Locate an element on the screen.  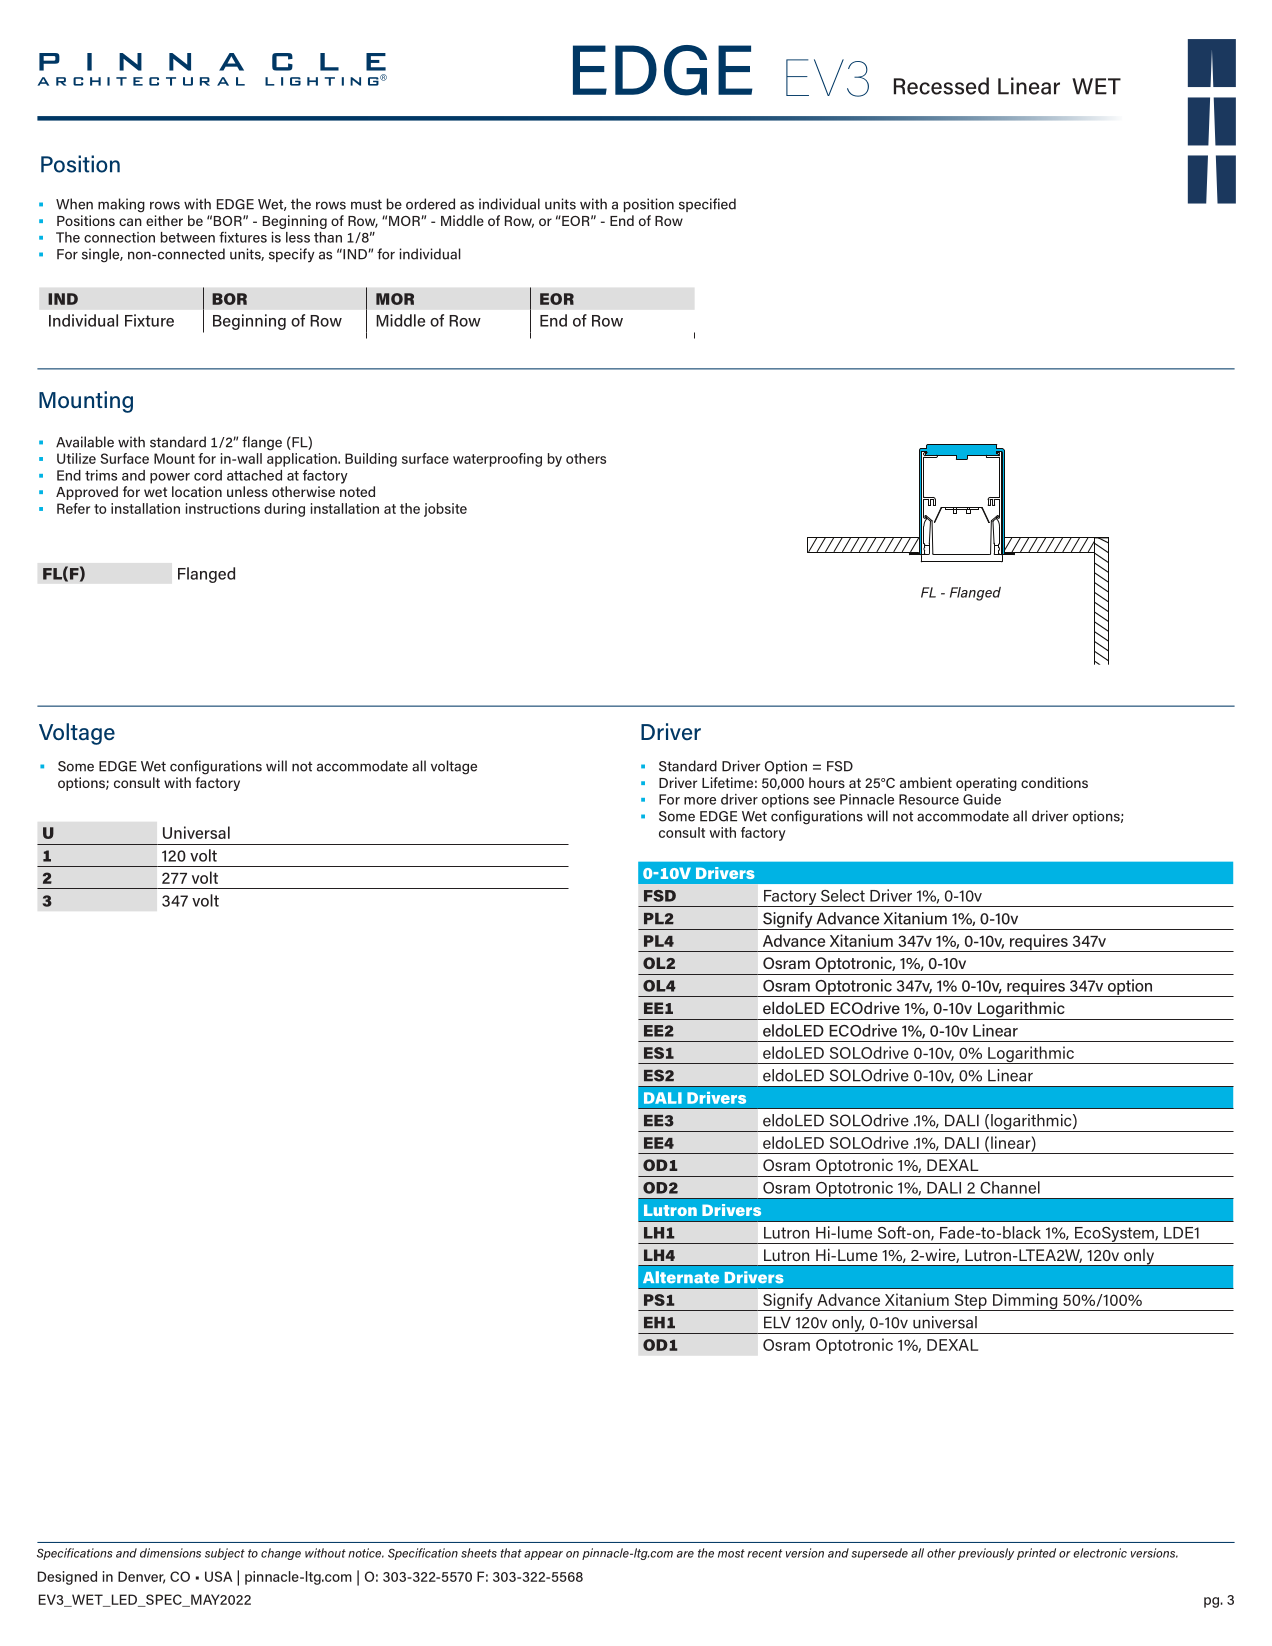
making is located at coordinates (121, 205).
